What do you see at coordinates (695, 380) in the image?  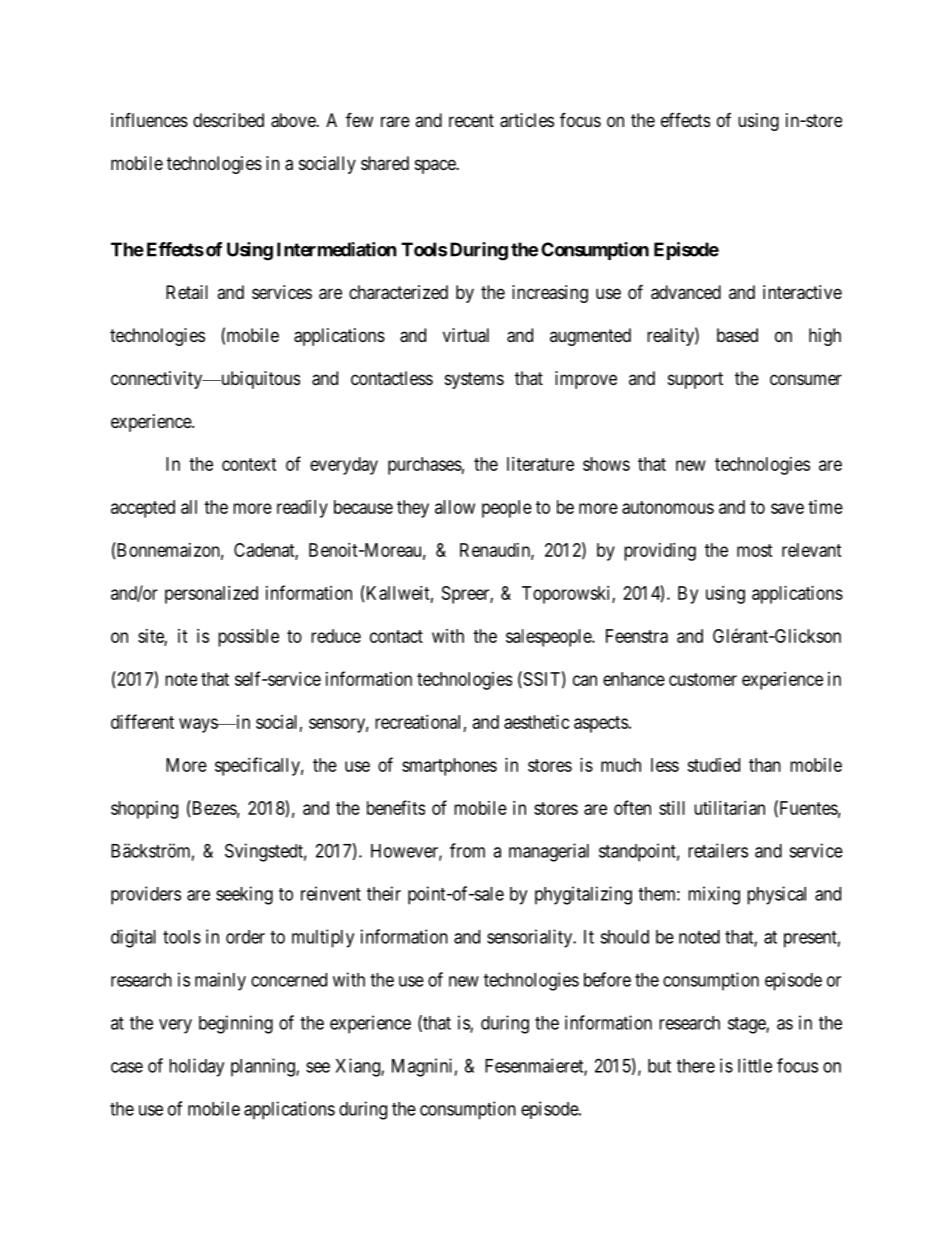 I see `support` at bounding box center [695, 380].
